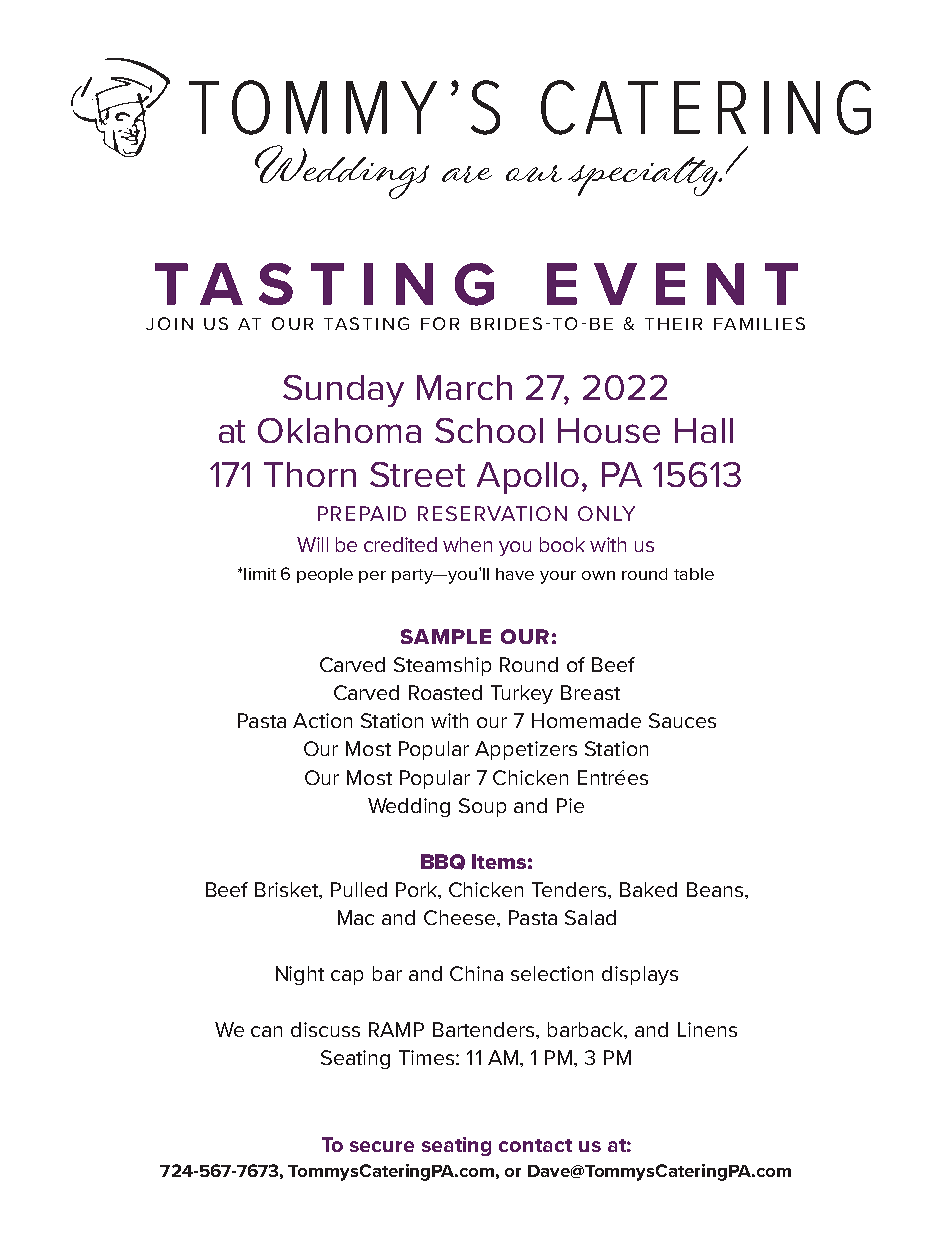 The image size is (952, 1233). What do you see at coordinates (704, 430) in the page?
I see `Hall` at bounding box center [704, 430].
